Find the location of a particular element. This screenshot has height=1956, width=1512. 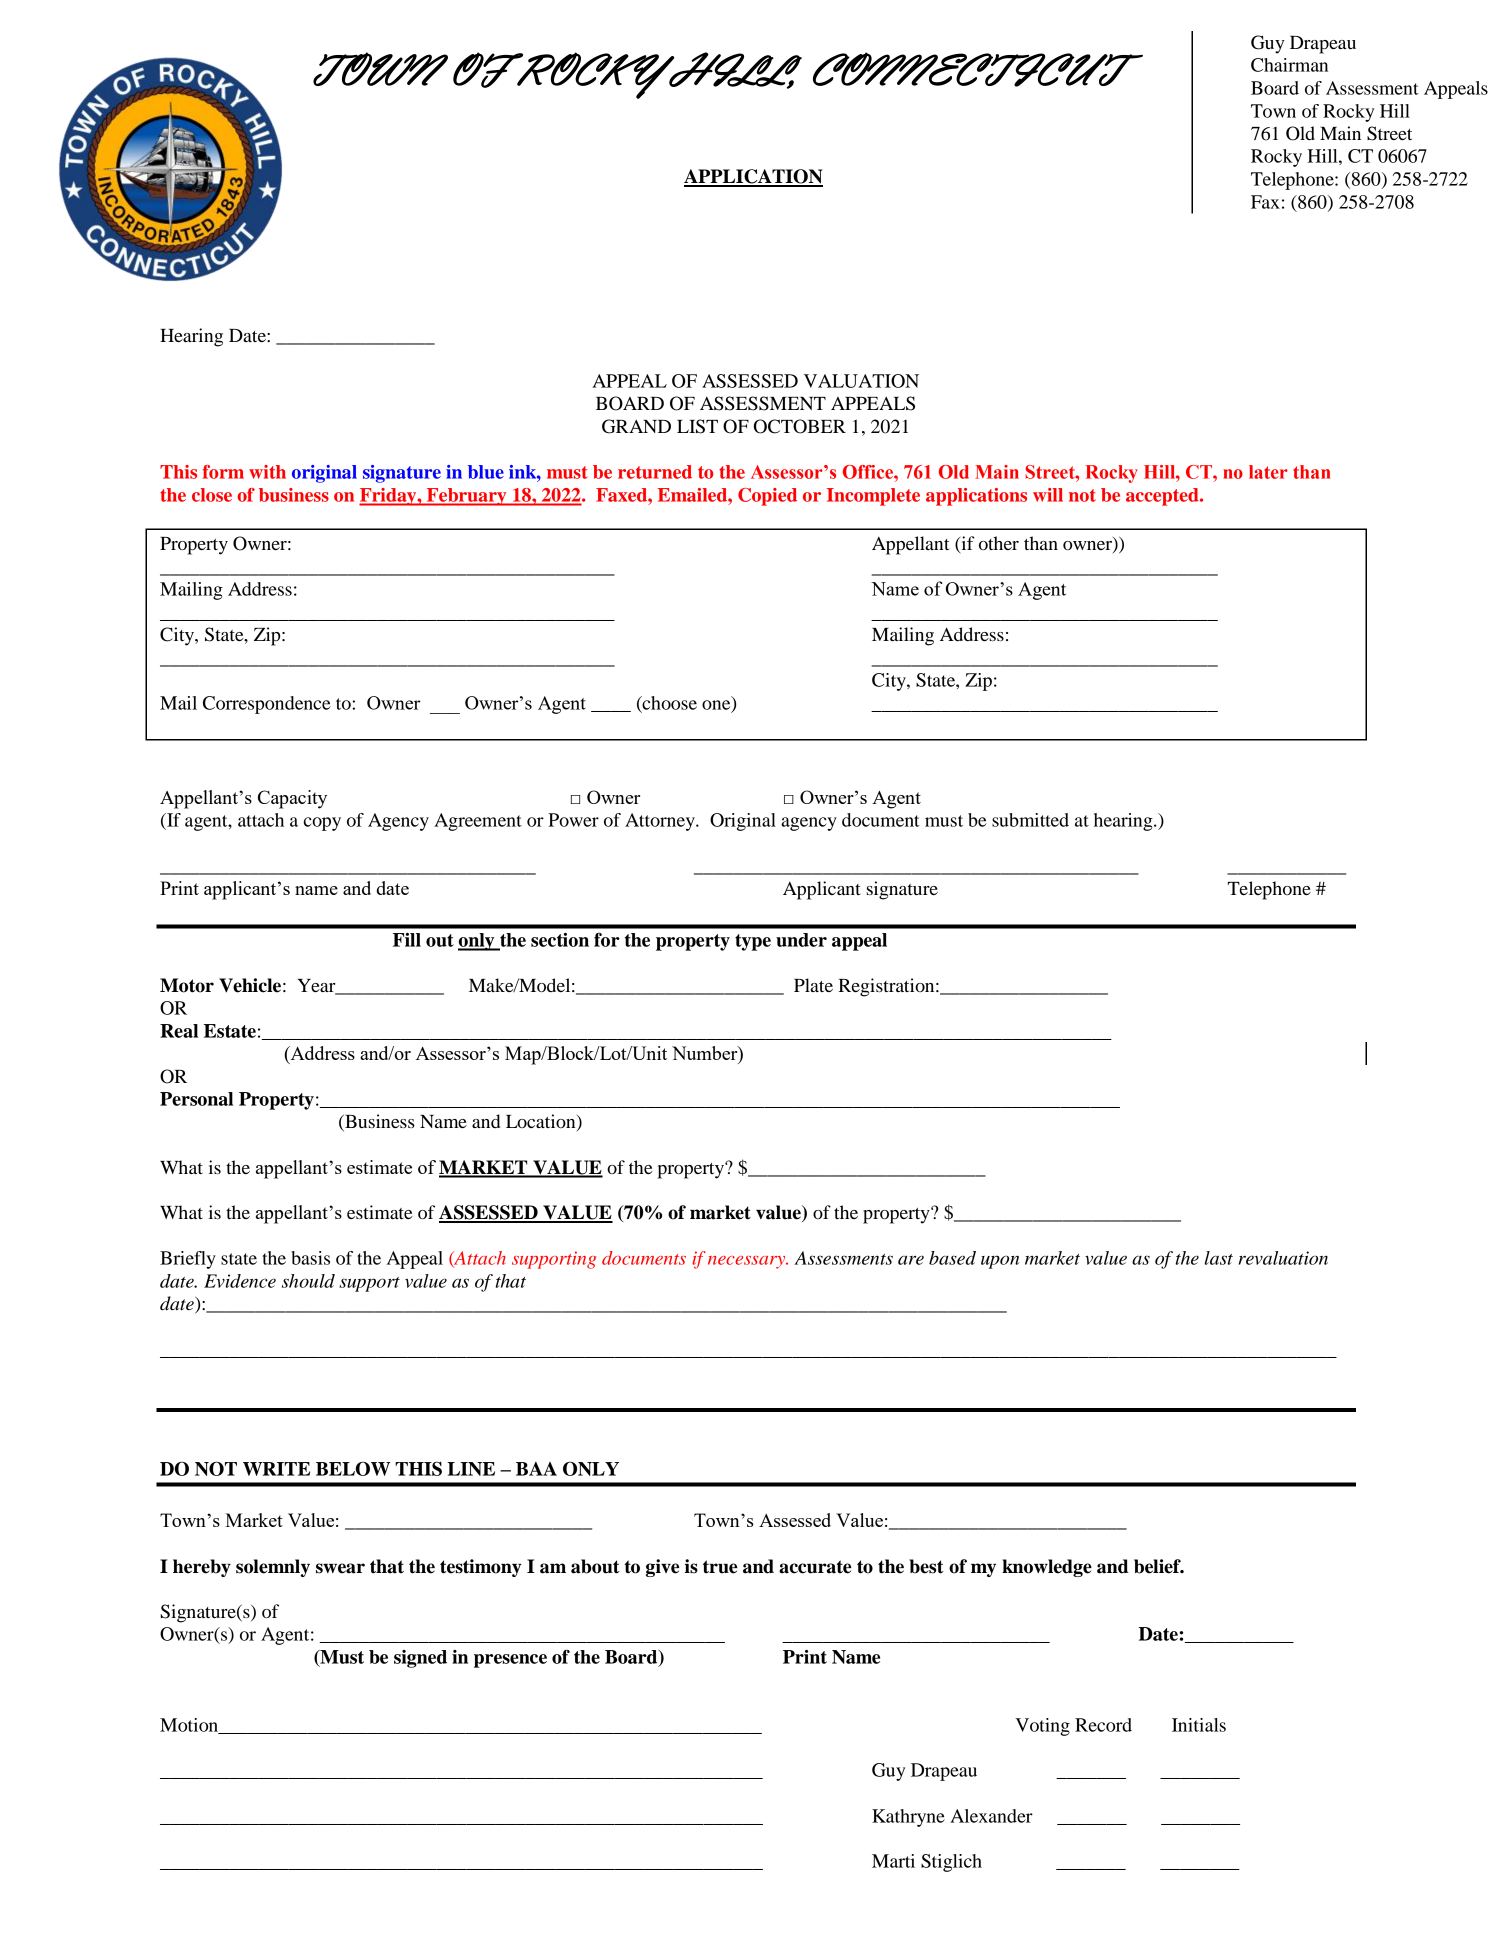

LIST is located at coordinates (697, 426).
